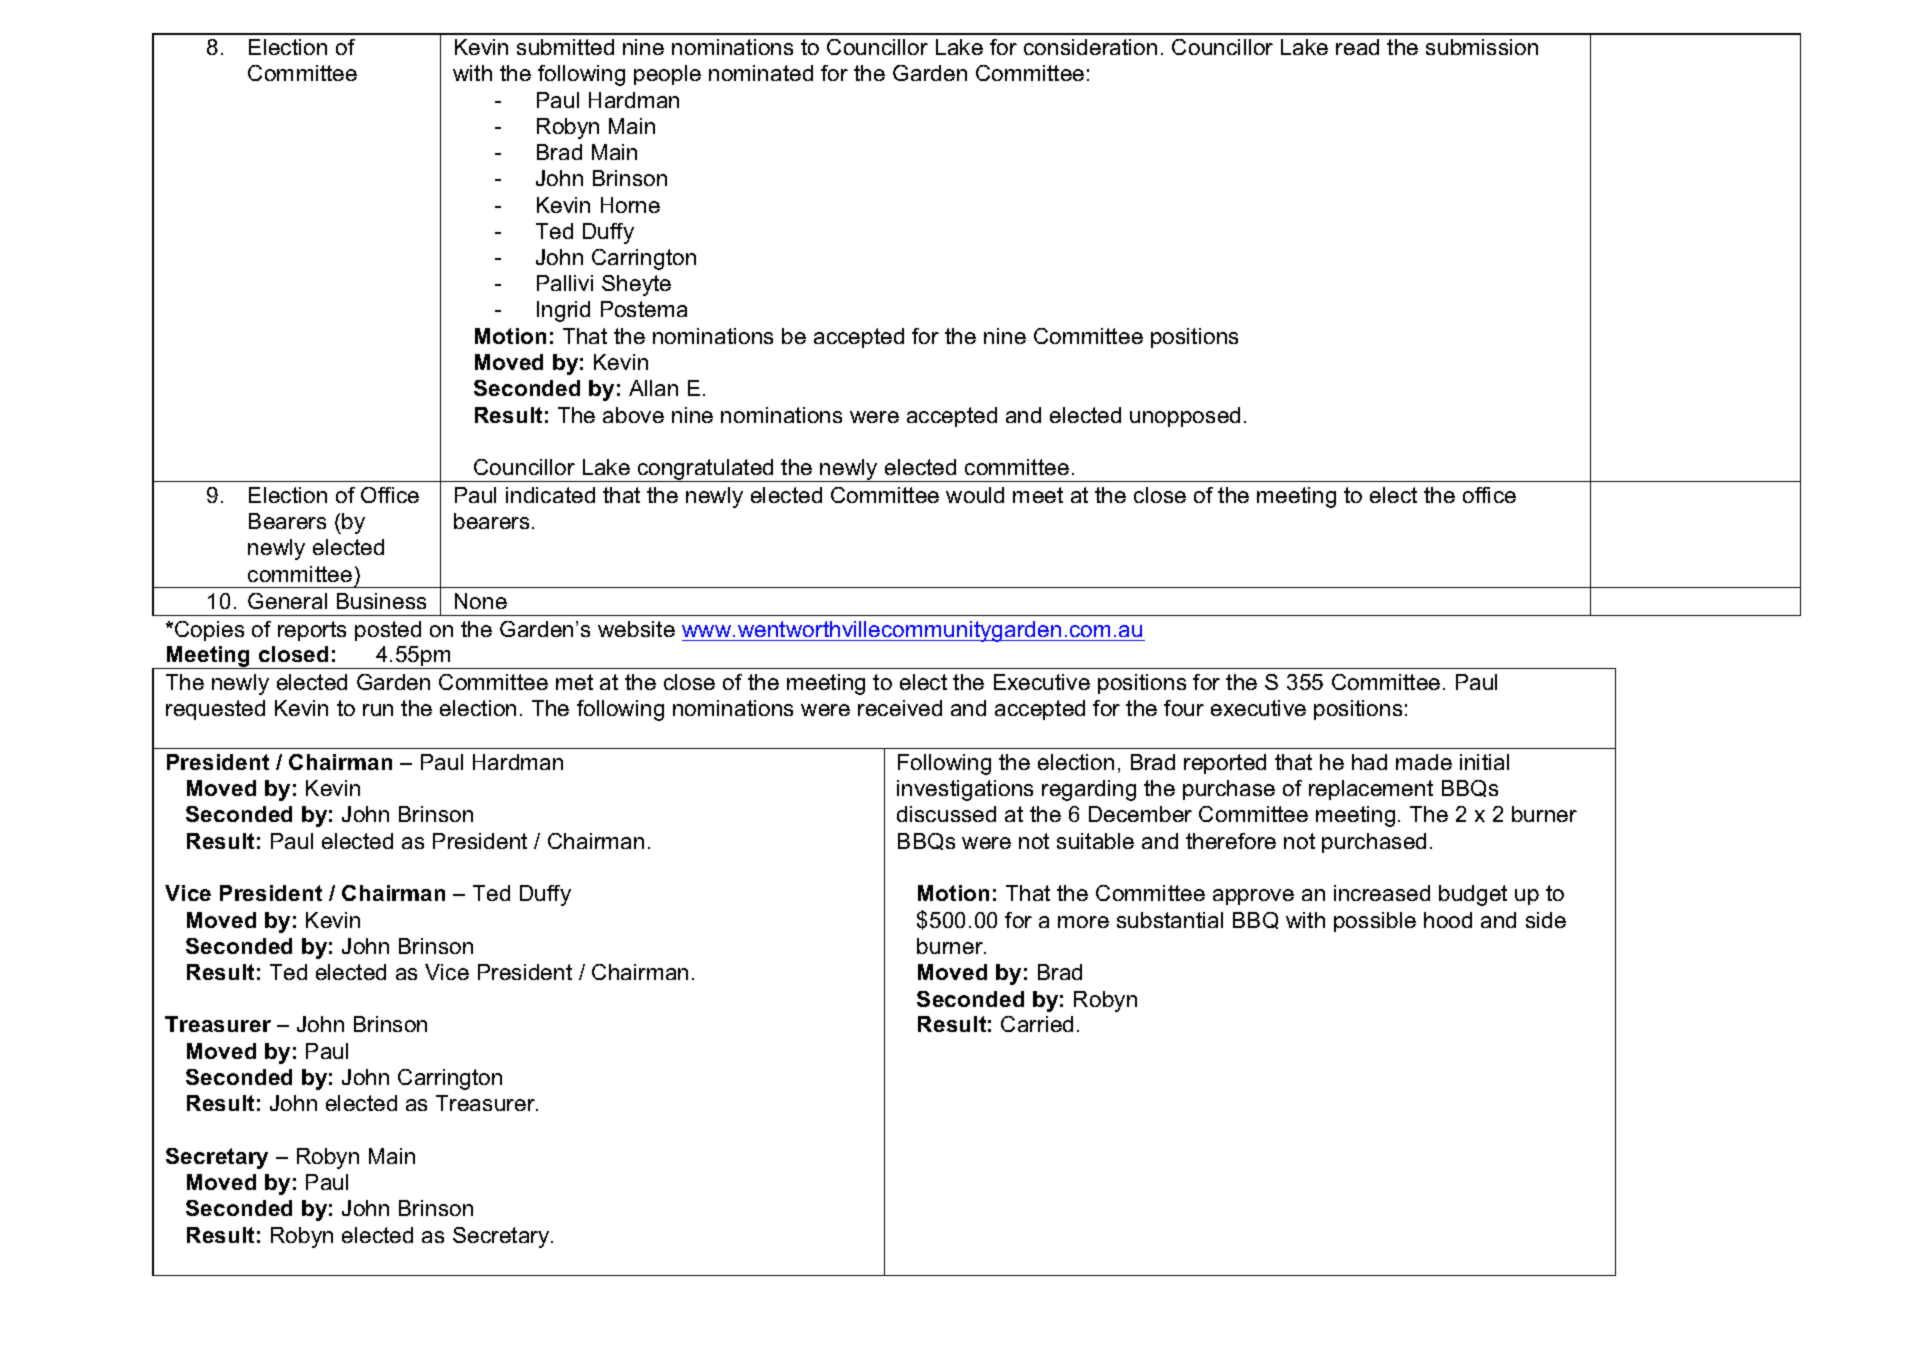 This document has width=1923, height=1359. I want to click on investigations, so click(965, 790).
